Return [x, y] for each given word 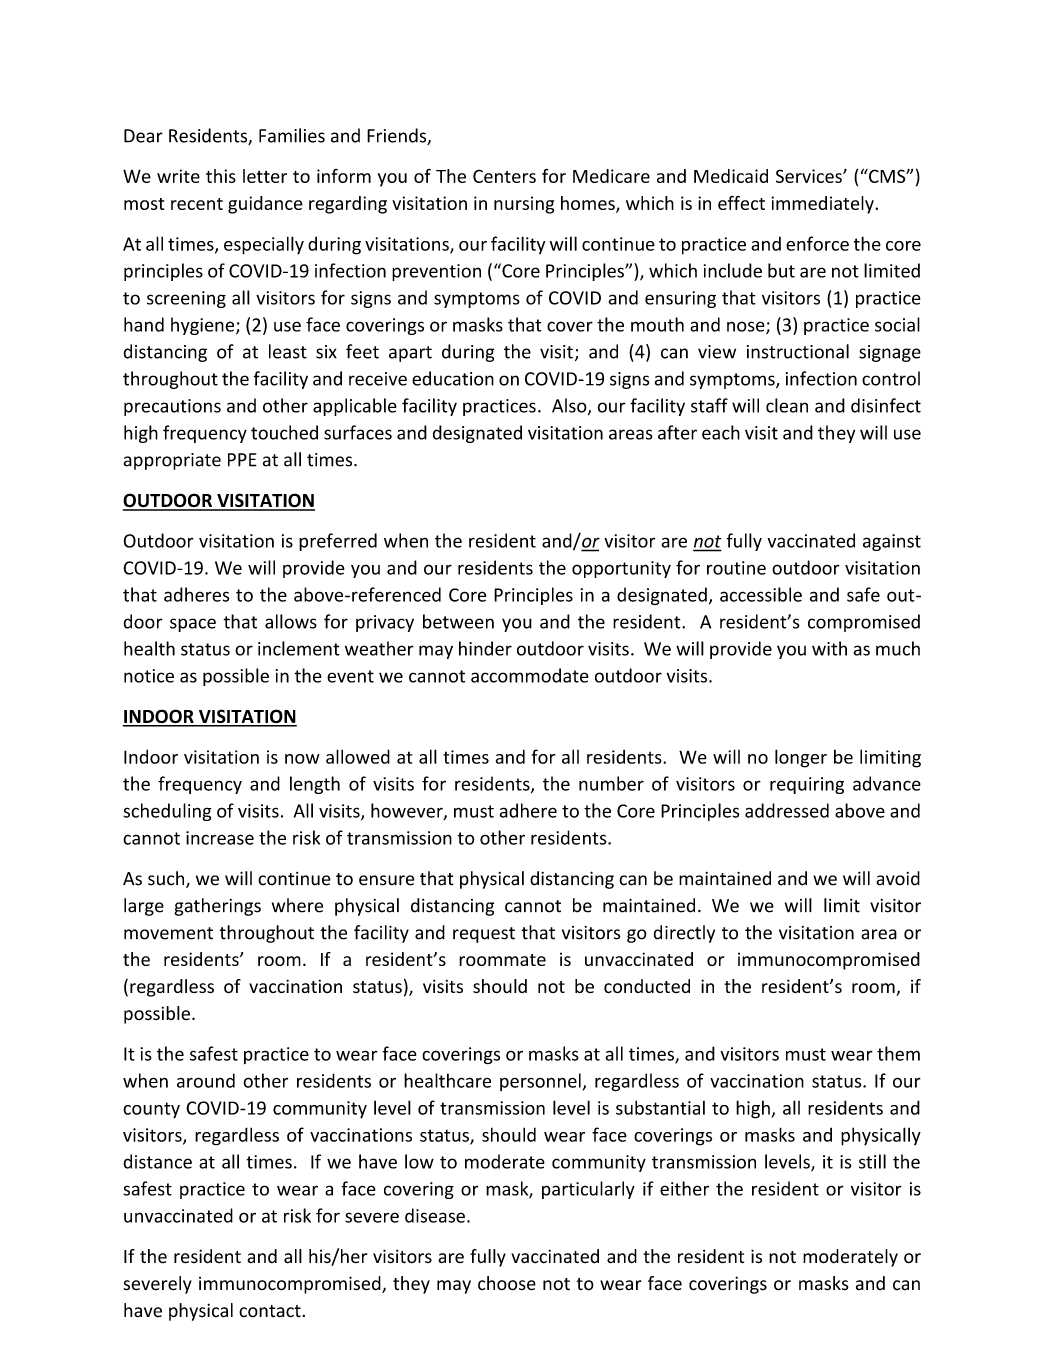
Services [810, 176]
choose [507, 1283]
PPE [242, 460]
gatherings [217, 907]
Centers [504, 176]
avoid [898, 878]
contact [270, 1311]
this [221, 176]
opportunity [621, 569]
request [484, 935]
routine [736, 568]
